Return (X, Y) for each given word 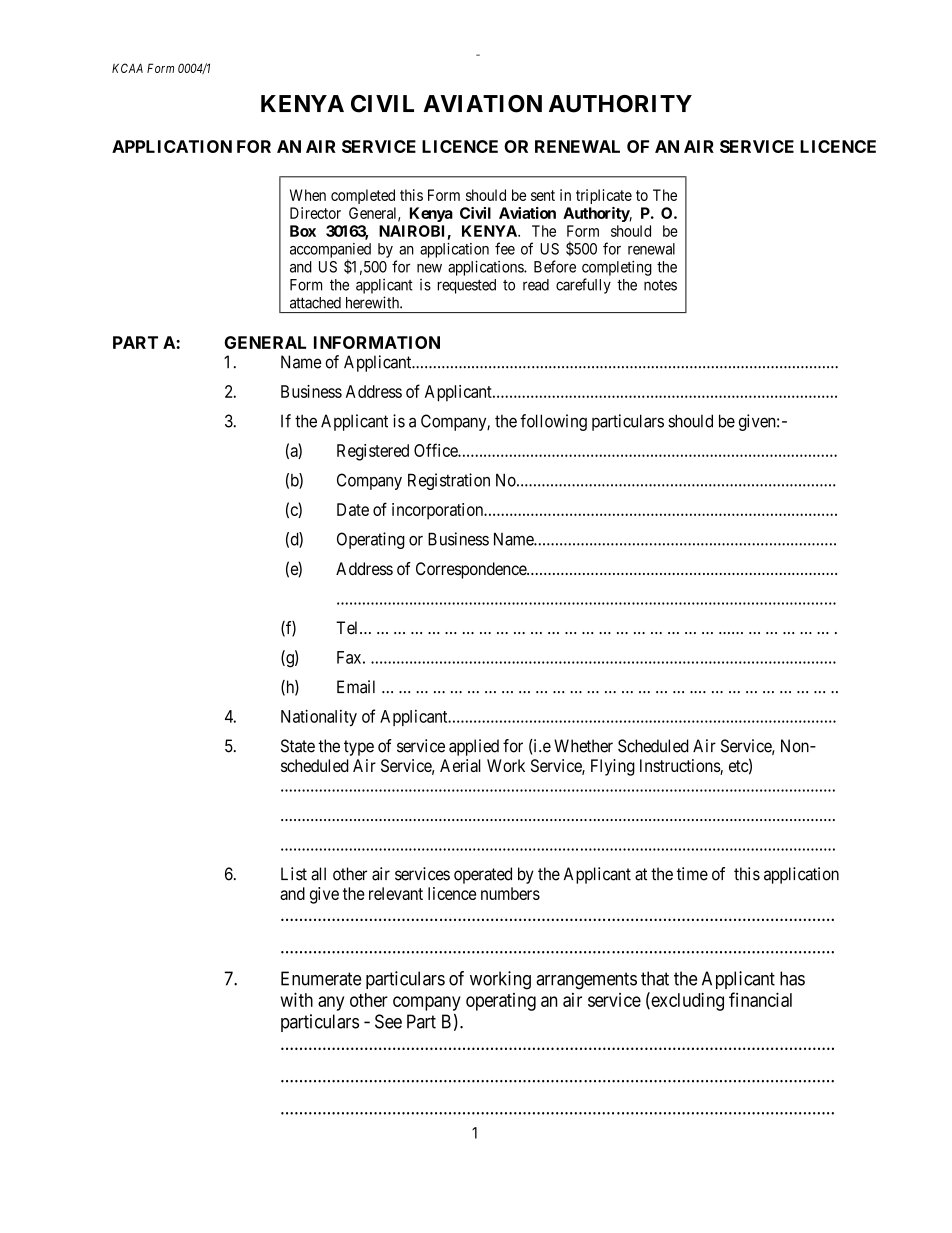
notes (660, 285)
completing (617, 268)
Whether (583, 746)
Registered (373, 452)
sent (543, 195)
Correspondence (472, 570)
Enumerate (321, 978)
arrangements (586, 981)
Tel (348, 628)
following (553, 422)
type (359, 748)
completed (363, 196)
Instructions (680, 767)
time (692, 874)
